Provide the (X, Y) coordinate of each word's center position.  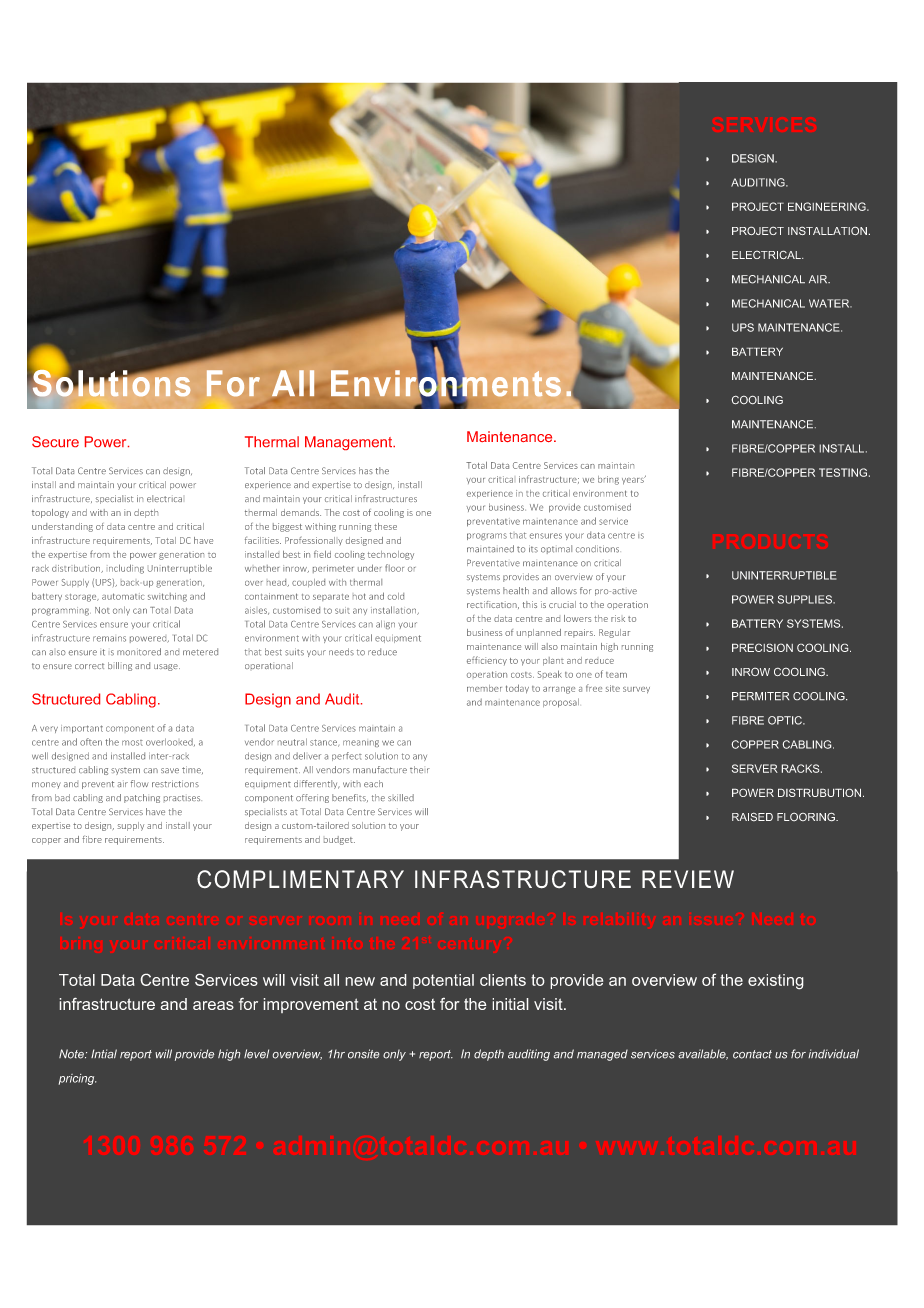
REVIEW (688, 879)
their (420, 769)
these (385, 526)
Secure (55, 441)
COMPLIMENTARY (300, 879)
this (530, 604)
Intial (104, 1054)
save (170, 770)
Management (350, 443)
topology (50, 513)
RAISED (752, 817)
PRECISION (762, 647)
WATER (830, 303)
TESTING (843, 472)
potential (443, 981)
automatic (123, 596)
